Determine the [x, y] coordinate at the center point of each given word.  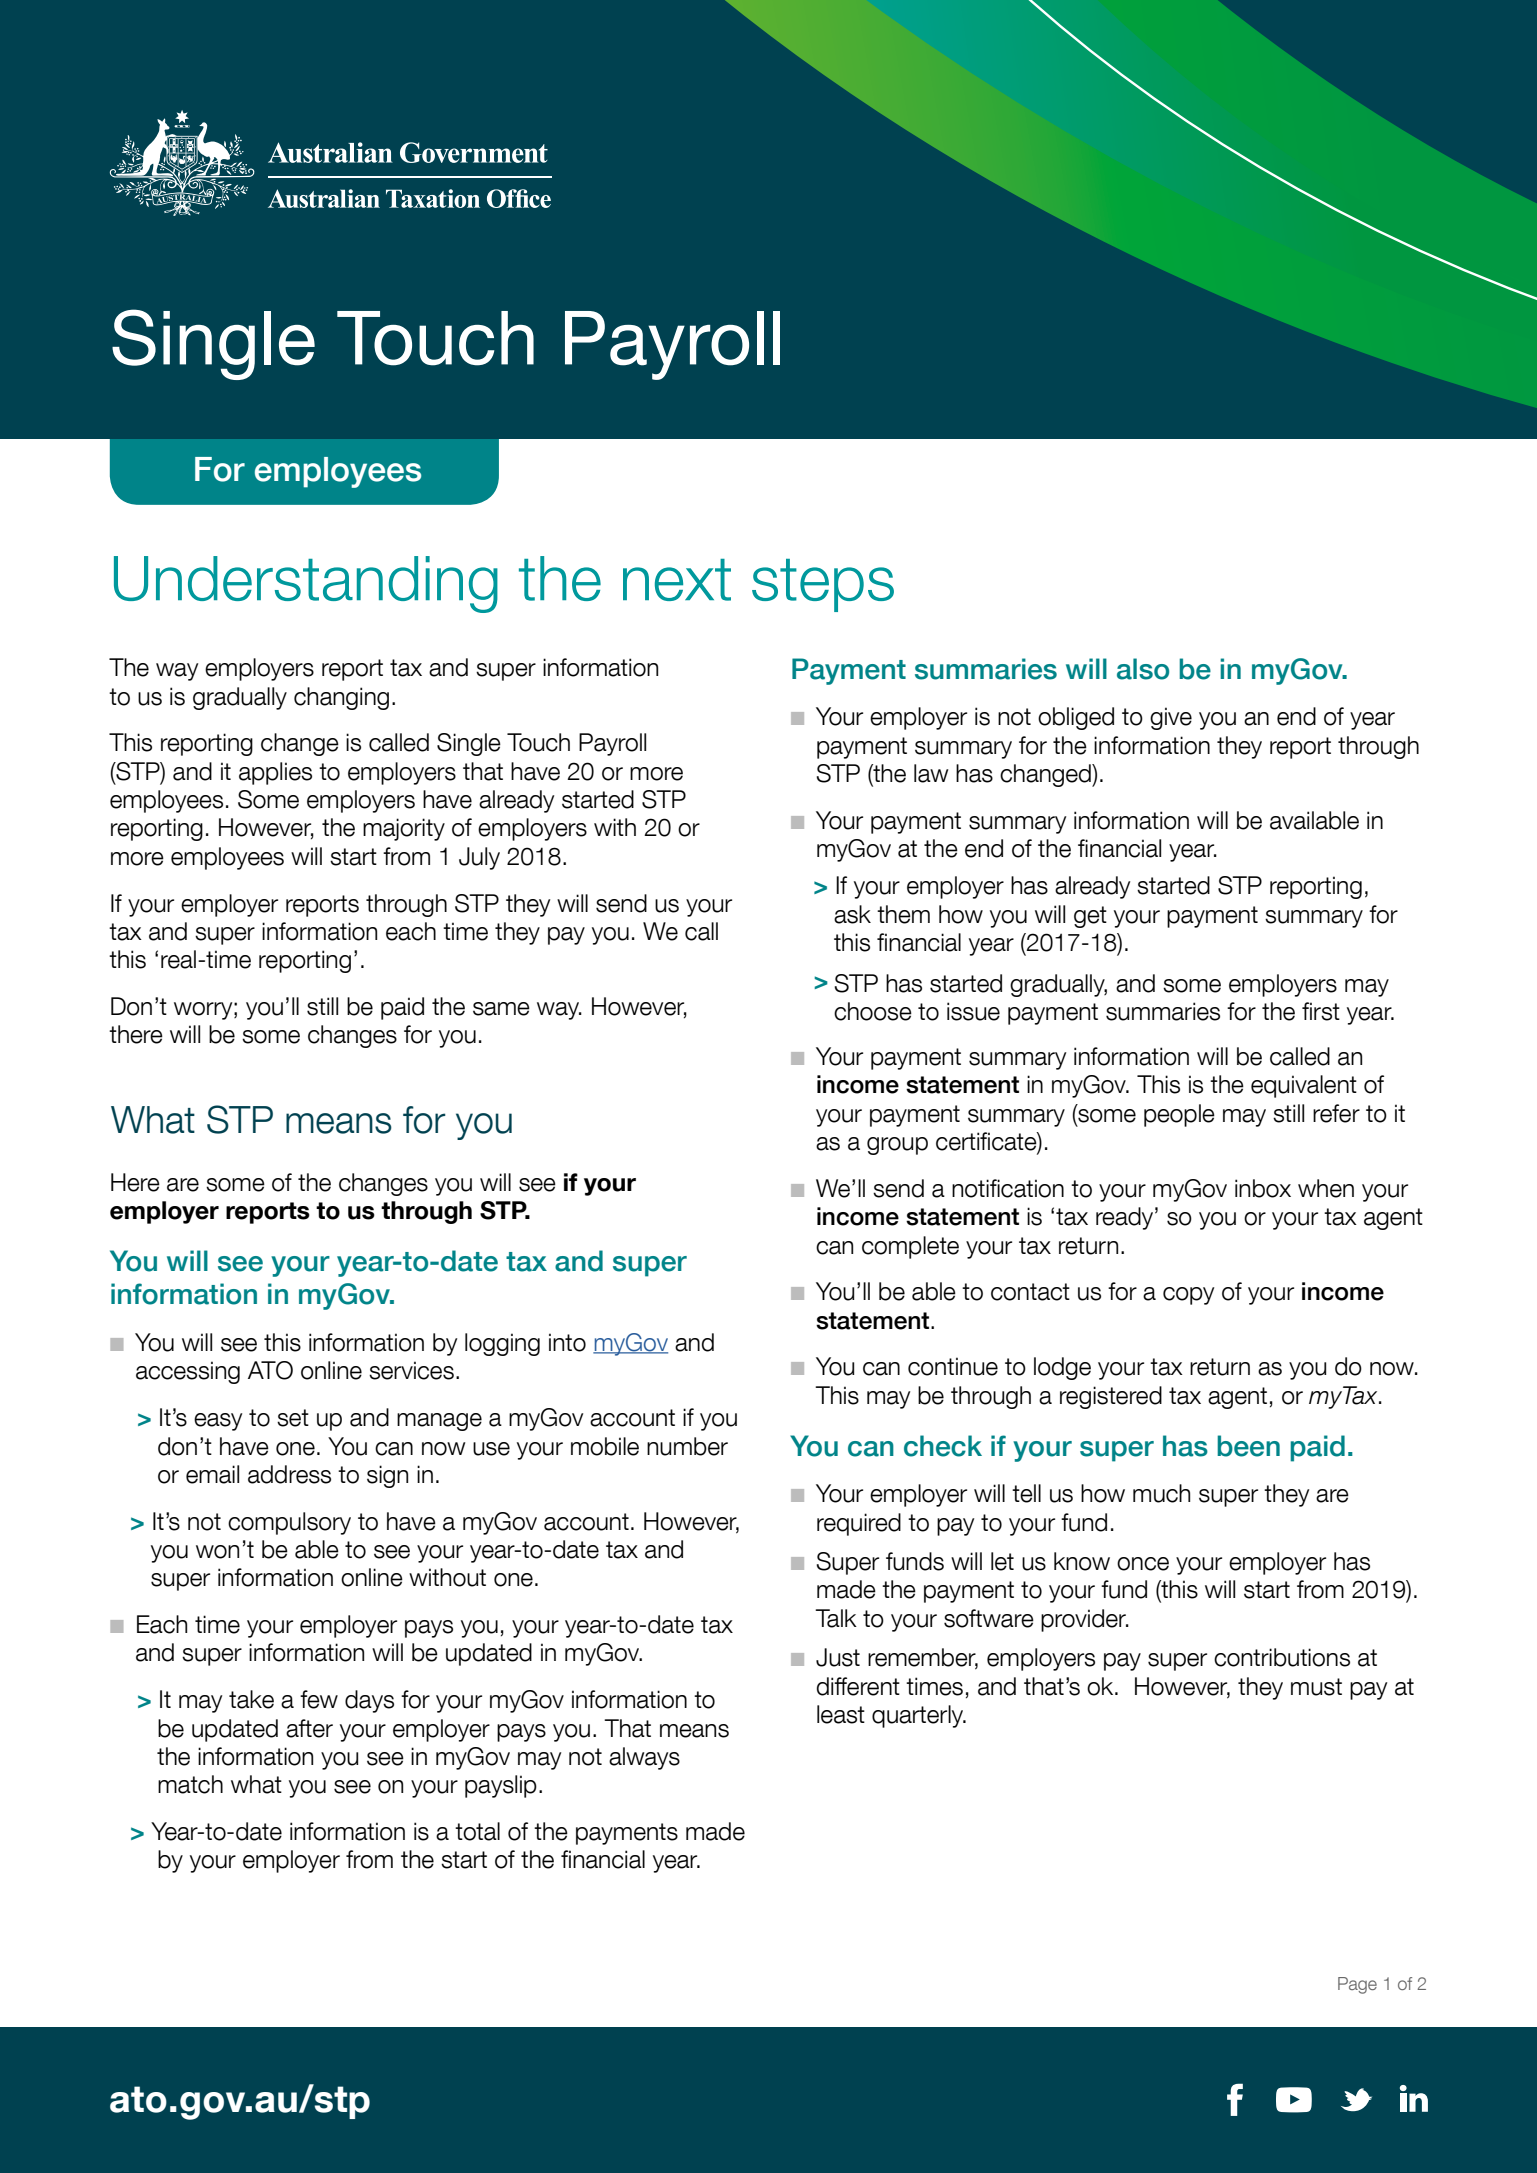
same [501, 1009]
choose [873, 1011]
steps [823, 585]
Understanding [306, 584]
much [1161, 1493]
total [477, 1831]
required [859, 1524]
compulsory [289, 1523]
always [644, 1758]
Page [1357, 1985]
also [1143, 669]
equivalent [1304, 1086]
